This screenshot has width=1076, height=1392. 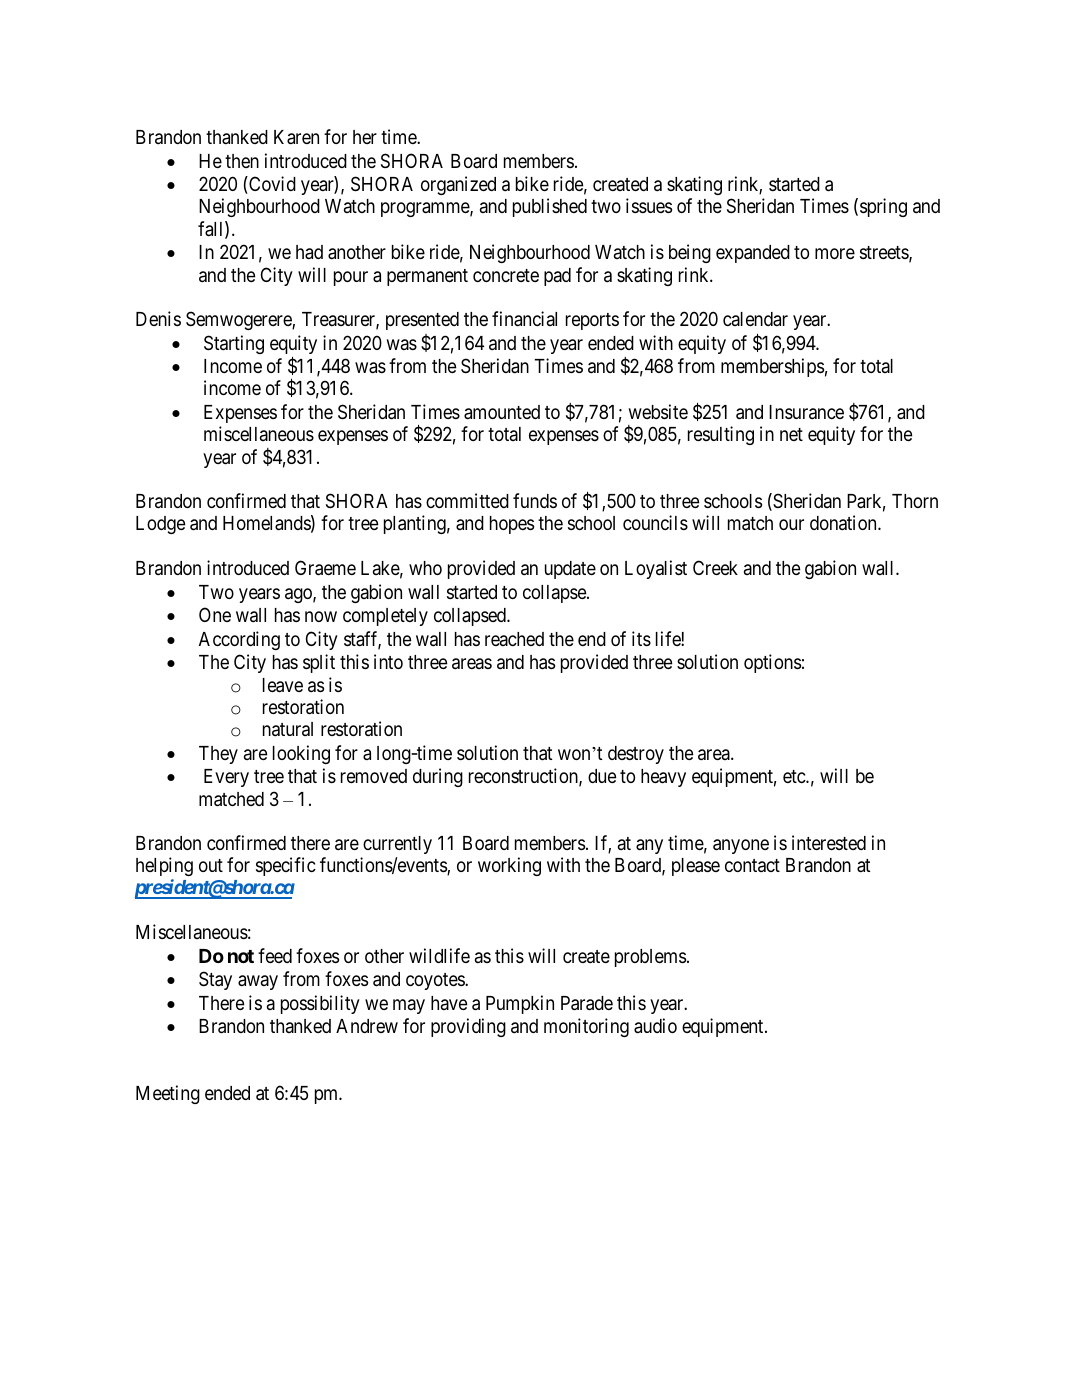 I want to click on audio, so click(x=655, y=1025).
